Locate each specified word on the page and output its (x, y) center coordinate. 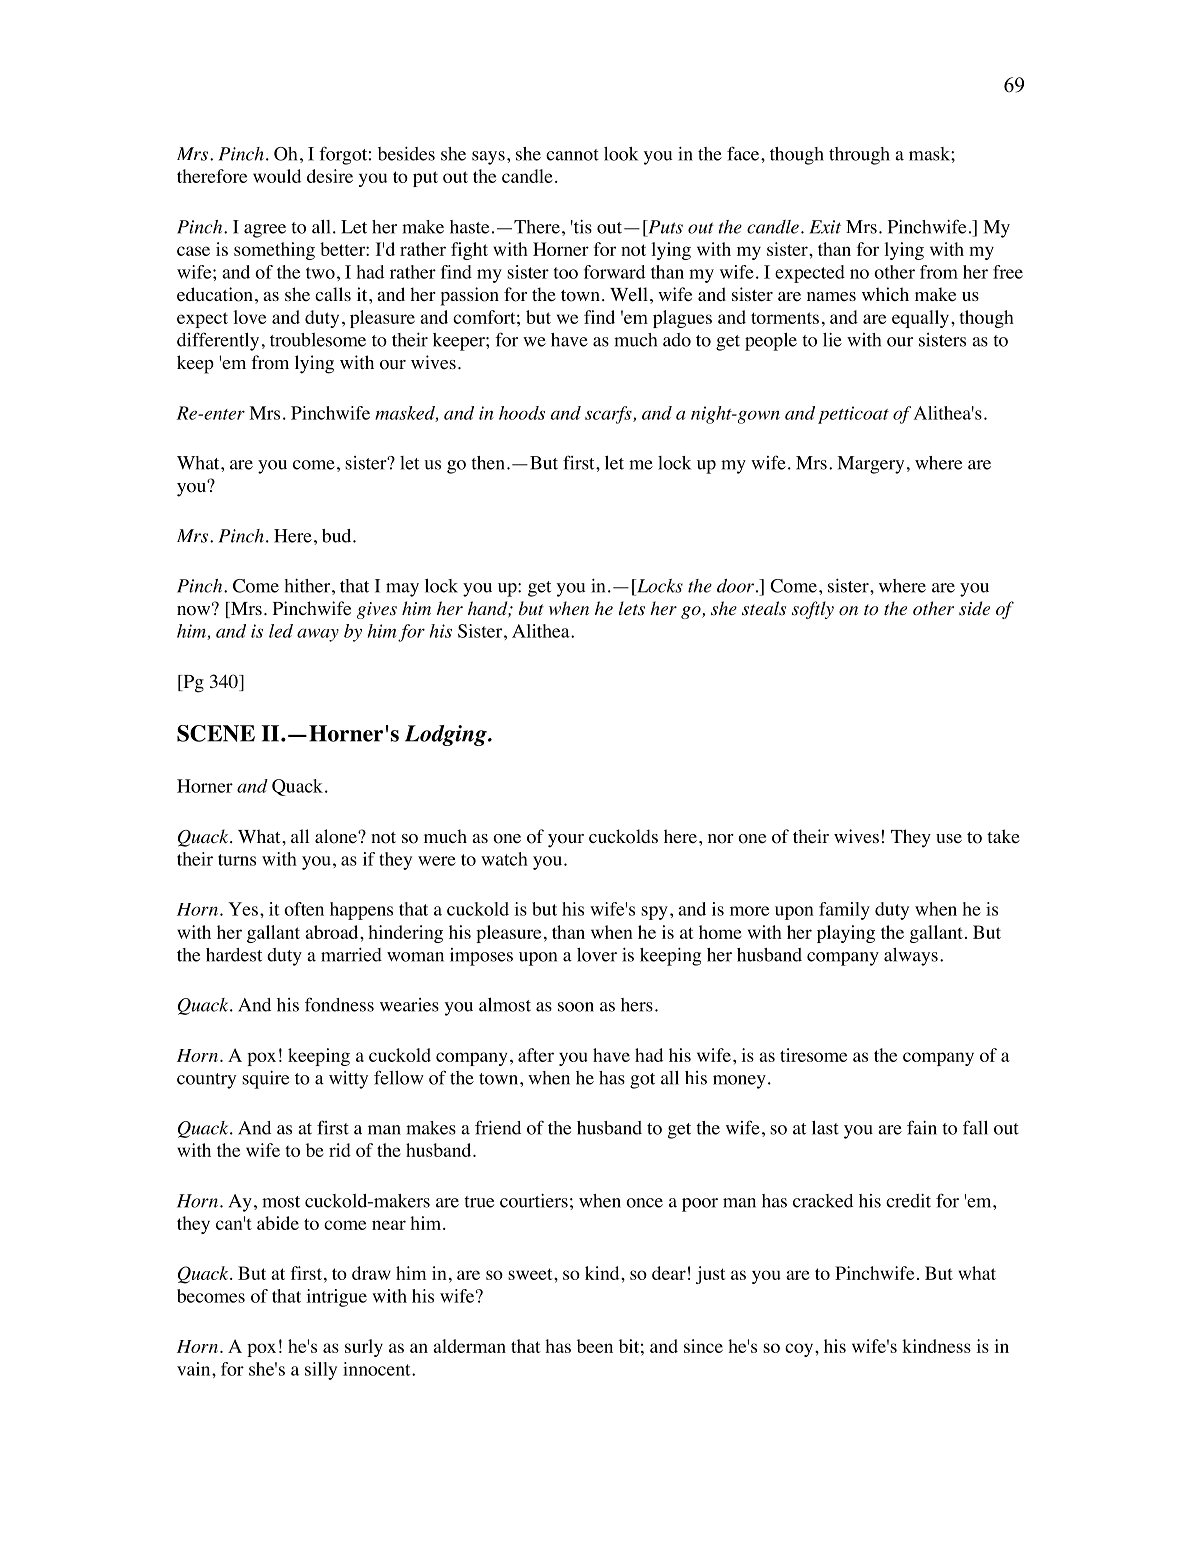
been (595, 1346)
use (949, 839)
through (859, 156)
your (566, 841)
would (277, 176)
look (621, 154)
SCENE (216, 733)
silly (321, 1371)
